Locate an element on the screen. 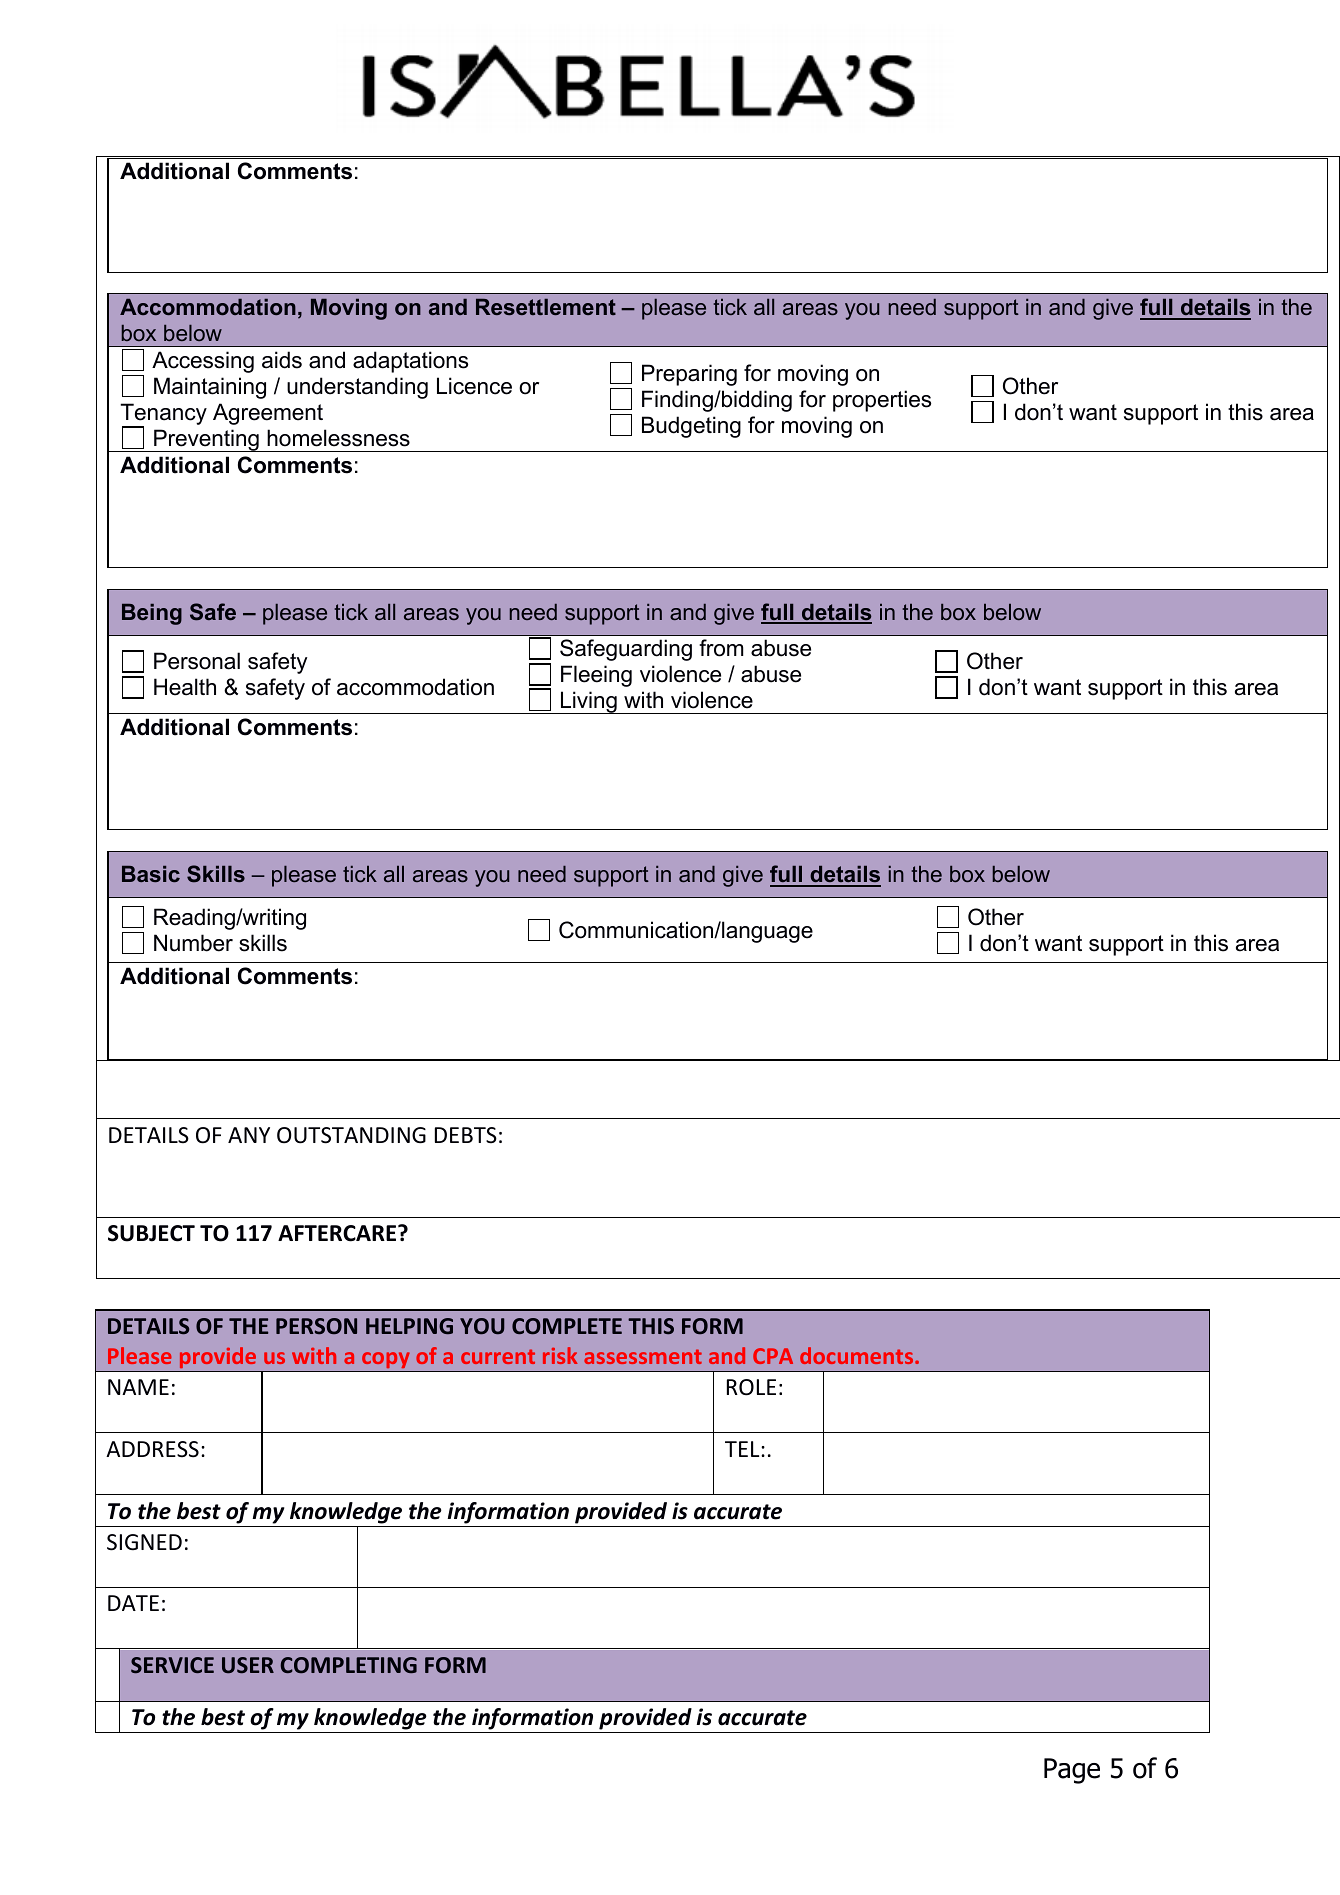 This screenshot has height=1895, width=1340. documents is located at coordinates (858, 1355).
